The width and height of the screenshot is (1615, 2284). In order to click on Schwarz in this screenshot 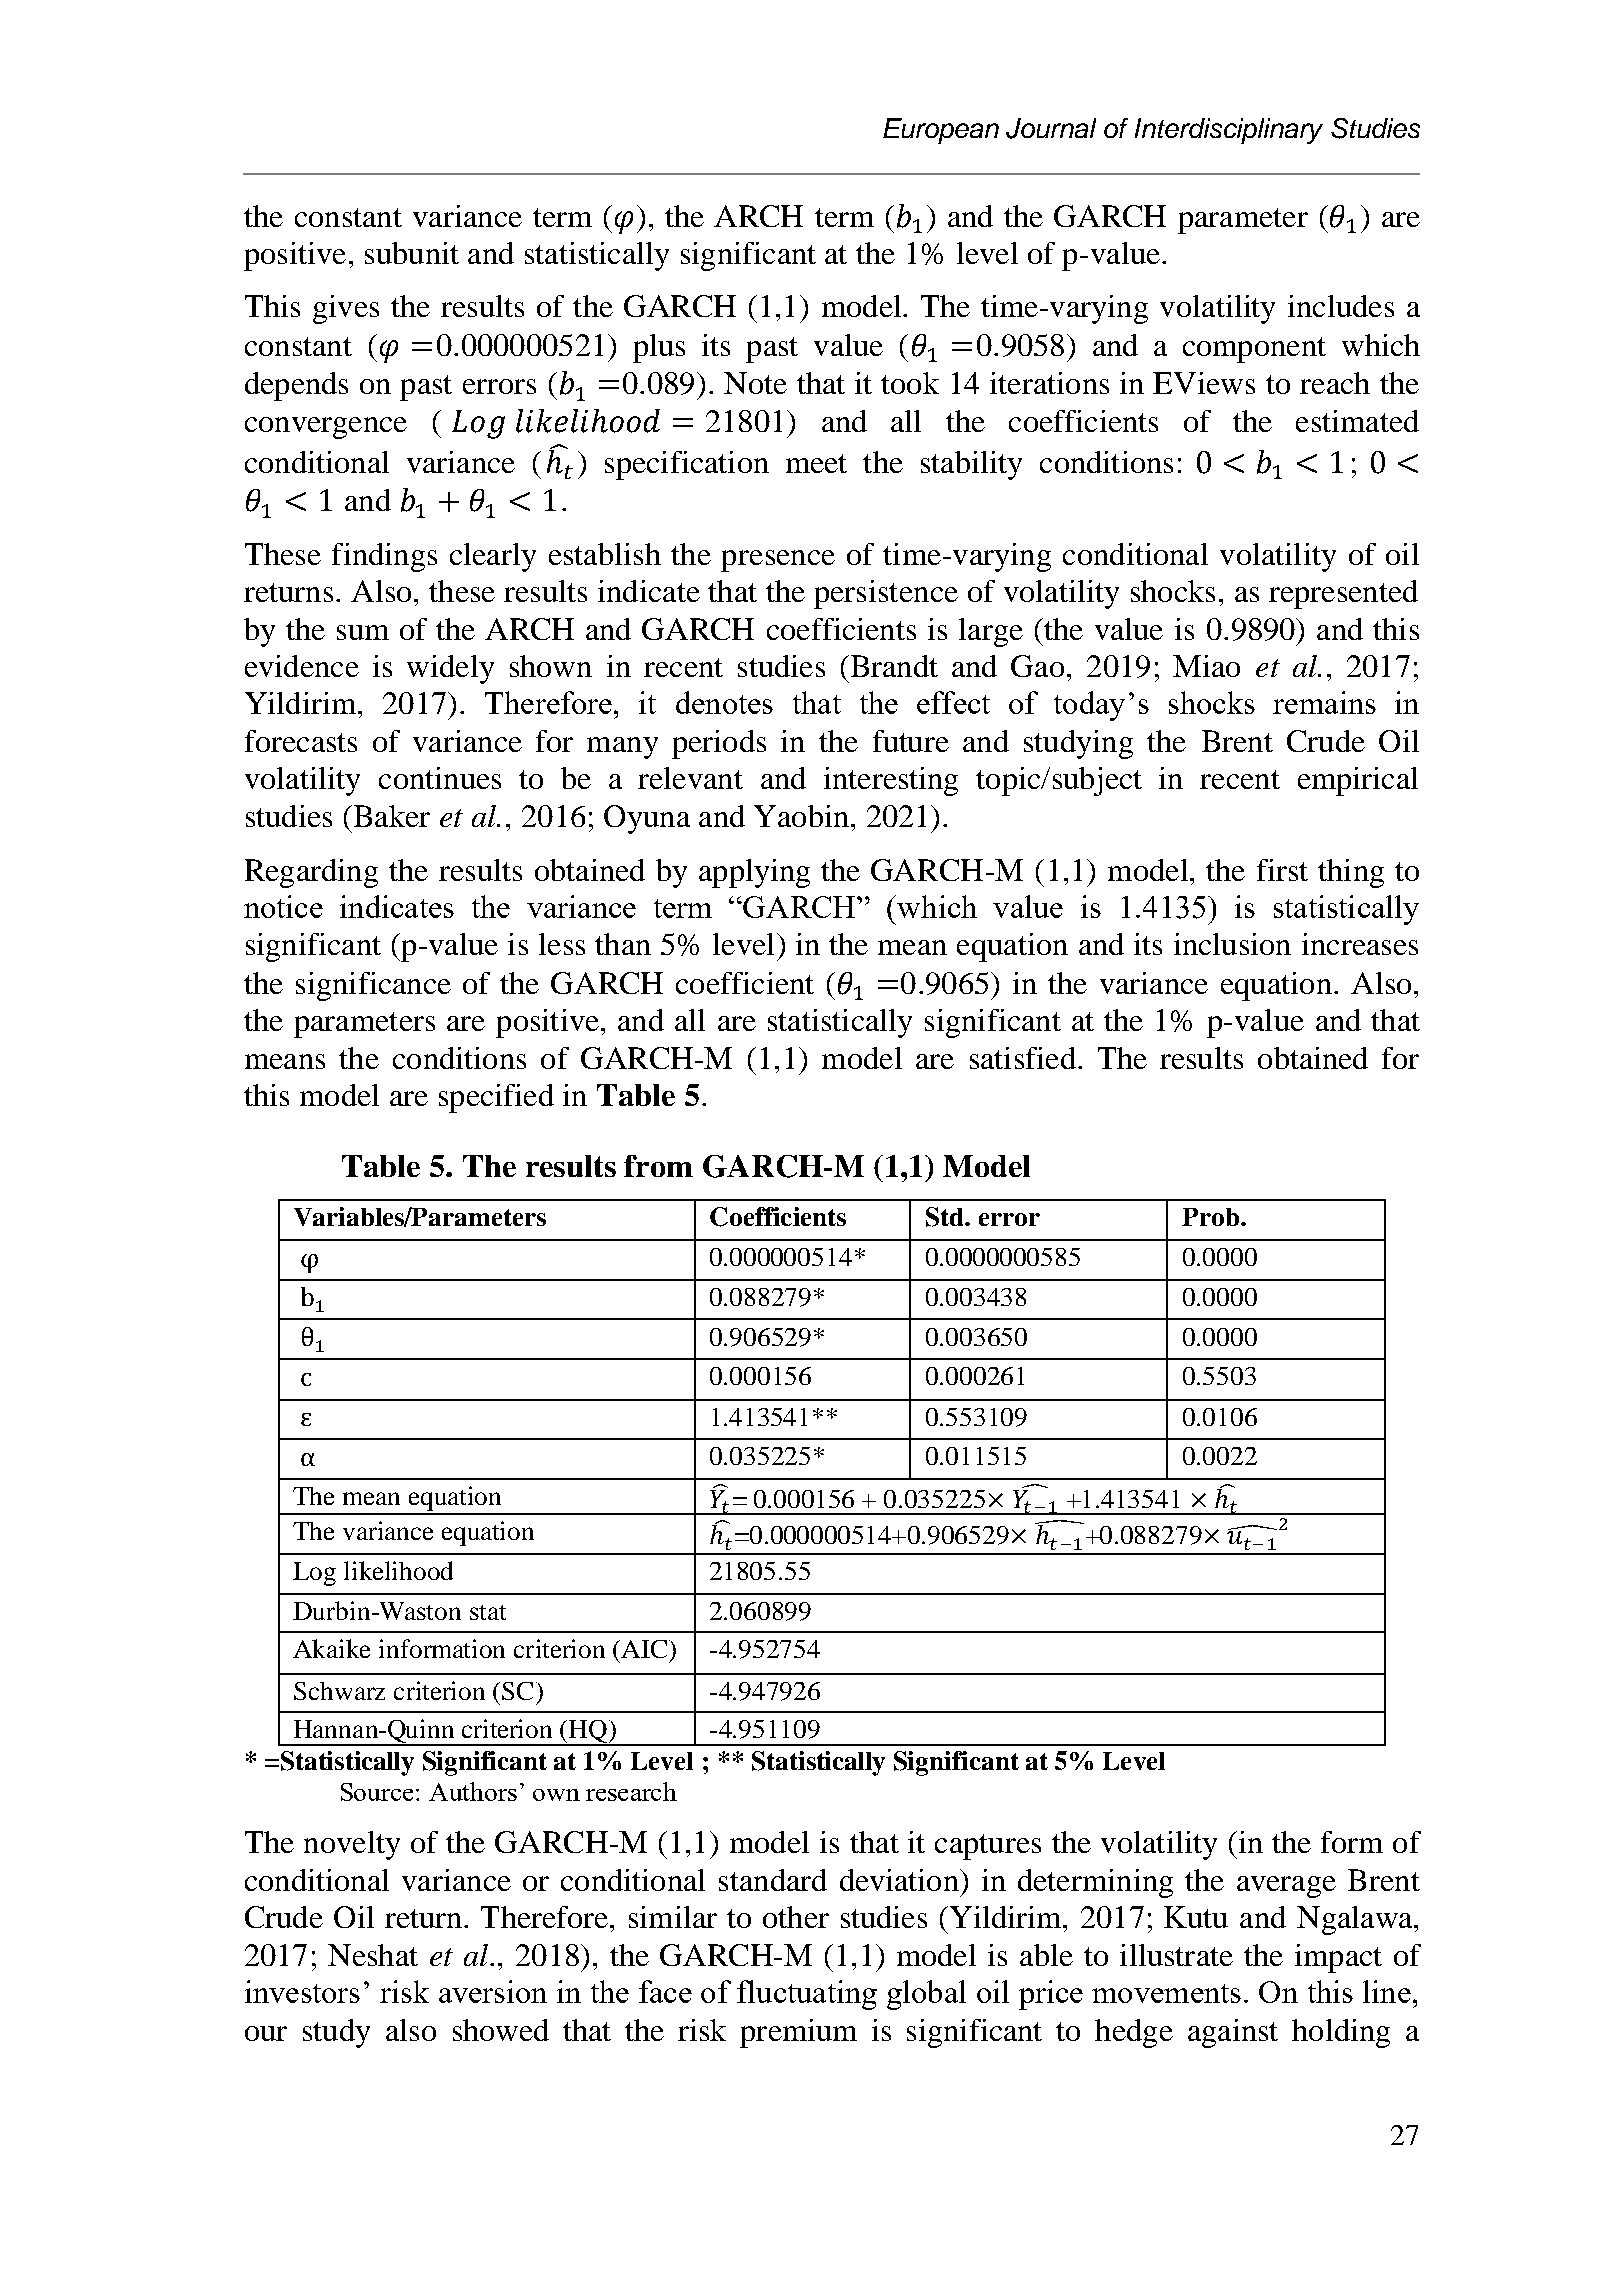, I will do `click(339, 1691)`.
